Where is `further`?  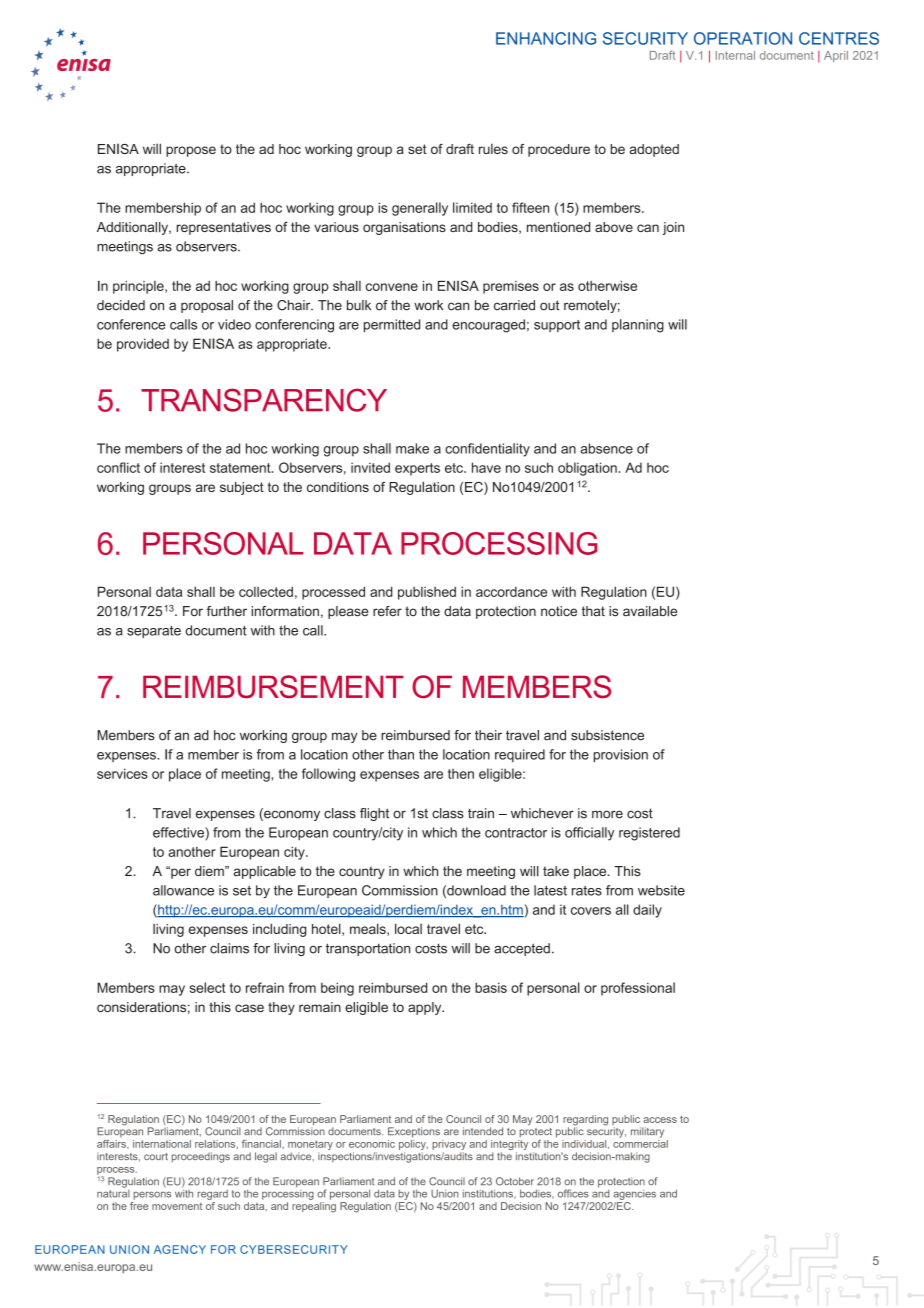
further is located at coordinates (227, 611).
